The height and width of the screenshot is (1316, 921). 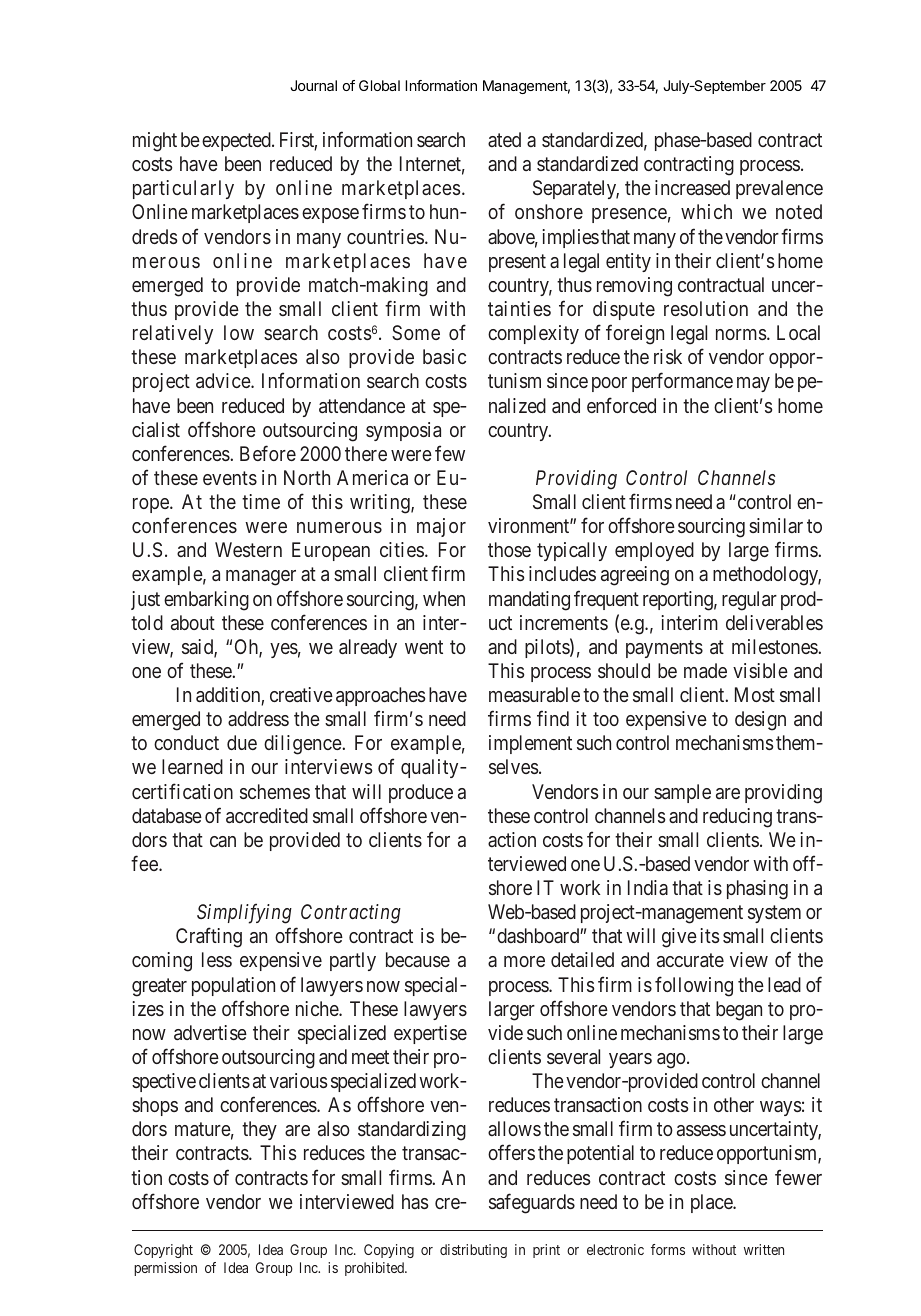 What do you see at coordinates (709, 935) in the screenshot?
I see `its` at bounding box center [709, 935].
